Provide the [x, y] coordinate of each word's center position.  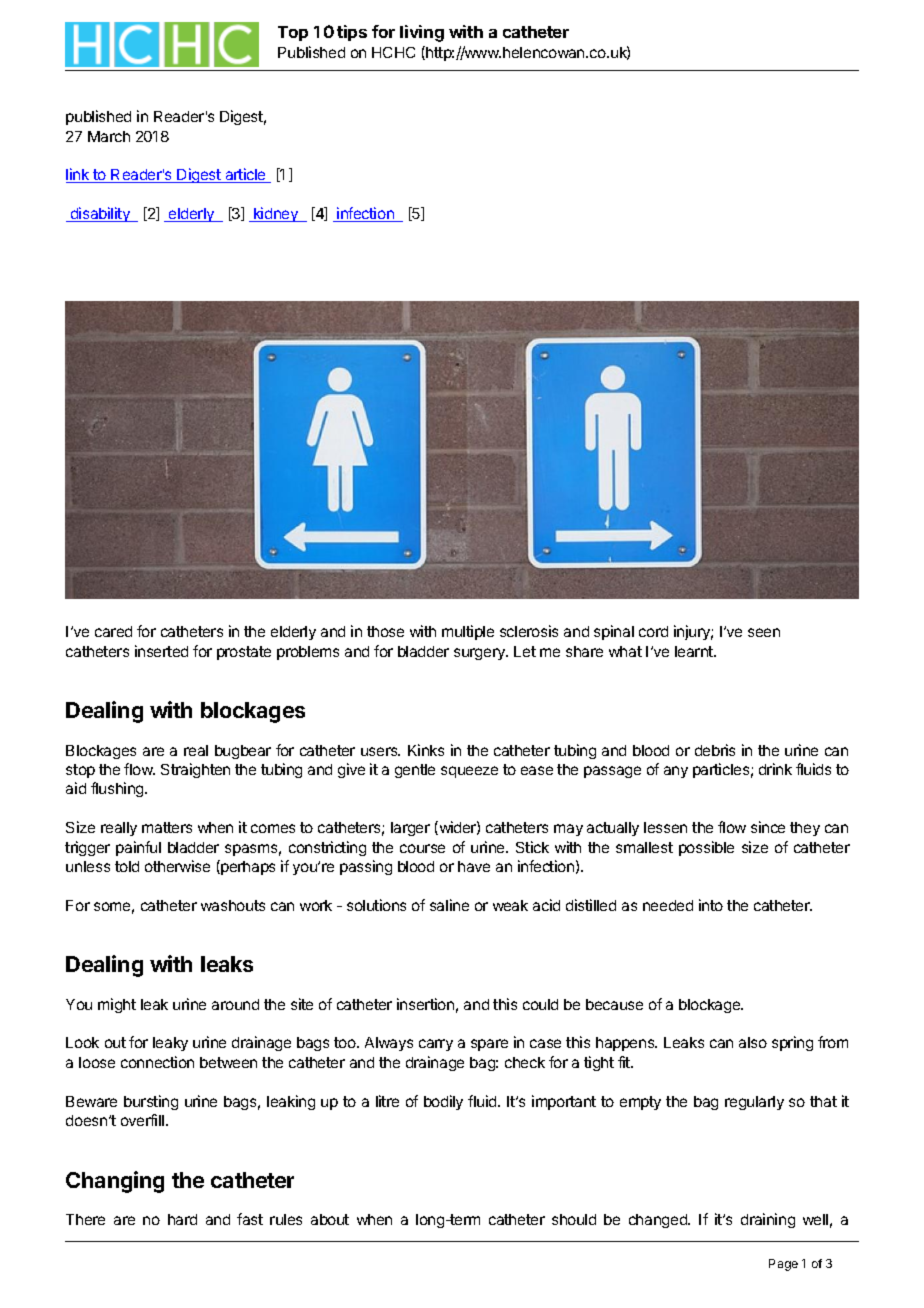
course [422, 848]
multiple [468, 632]
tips [352, 33]
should [574, 1219]
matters [167, 827]
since [768, 827]
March [109, 136]
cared [113, 631]
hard [182, 1219]
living [422, 33]
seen [764, 632]
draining [768, 1220]
